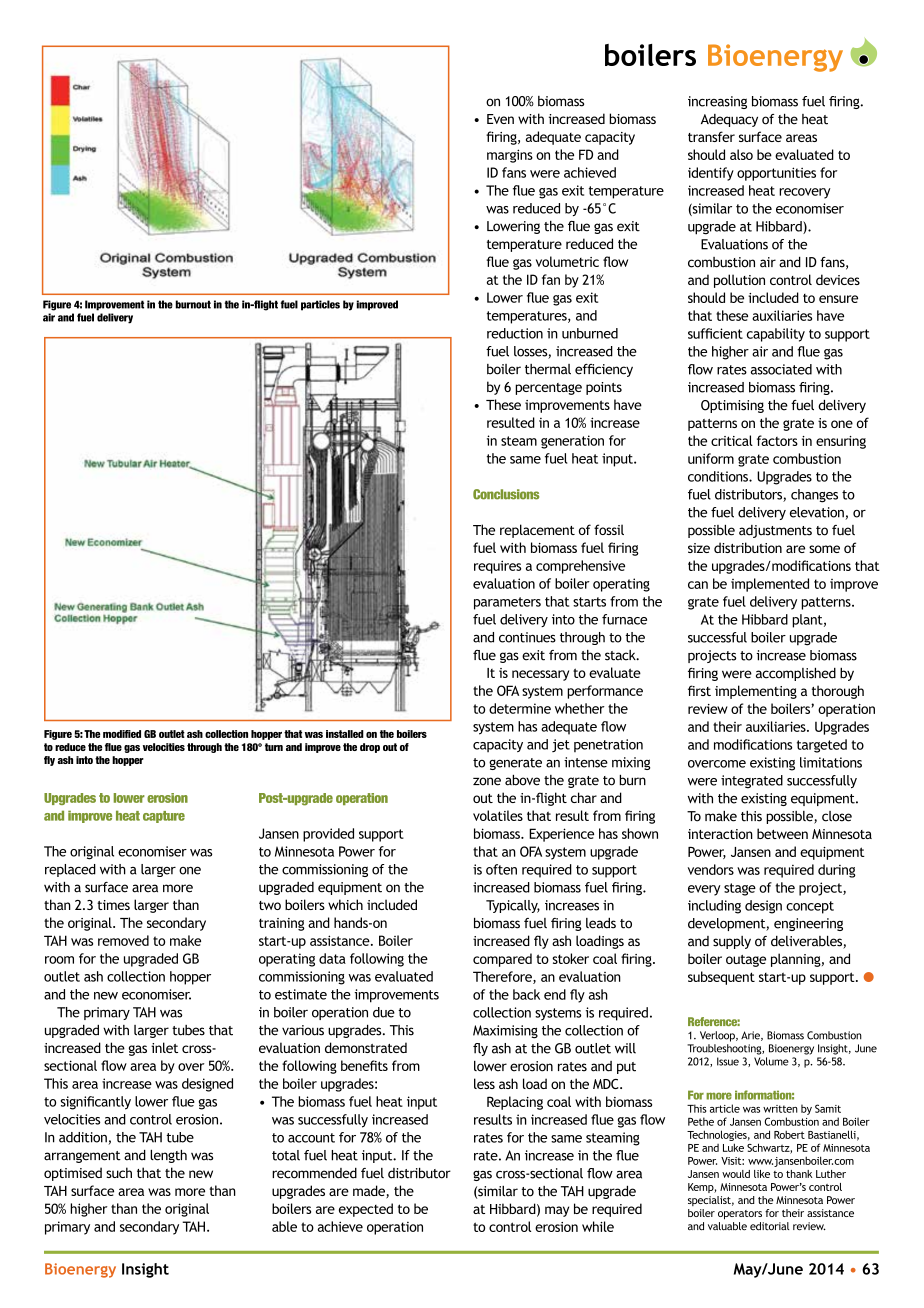  What do you see at coordinates (122, 734) in the image?
I see `modified` at bounding box center [122, 734].
